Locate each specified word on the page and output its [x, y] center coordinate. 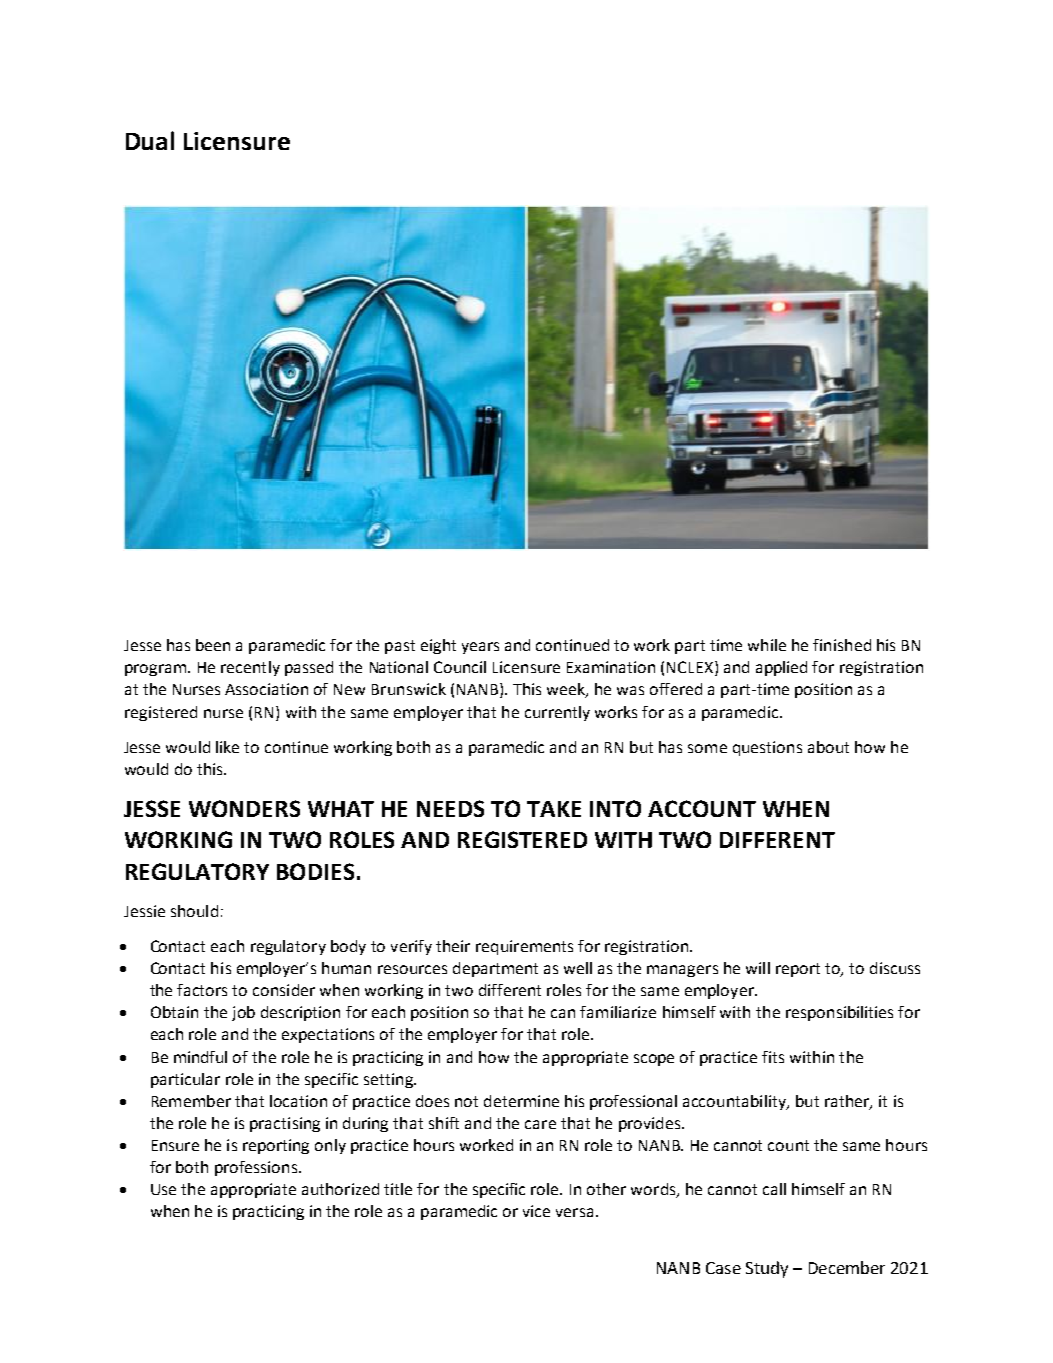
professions [257, 1168]
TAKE [554, 809]
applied [781, 668]
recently [250, 668]
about [828, 747]
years [480, 648]
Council [460, 667]
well [578, 968]
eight [438, 646]
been [213, 645]
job [243, 1013]
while [767, 645]
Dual [150, 140]
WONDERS [244, 808]
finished [842, 645]
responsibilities [839, 1013]
